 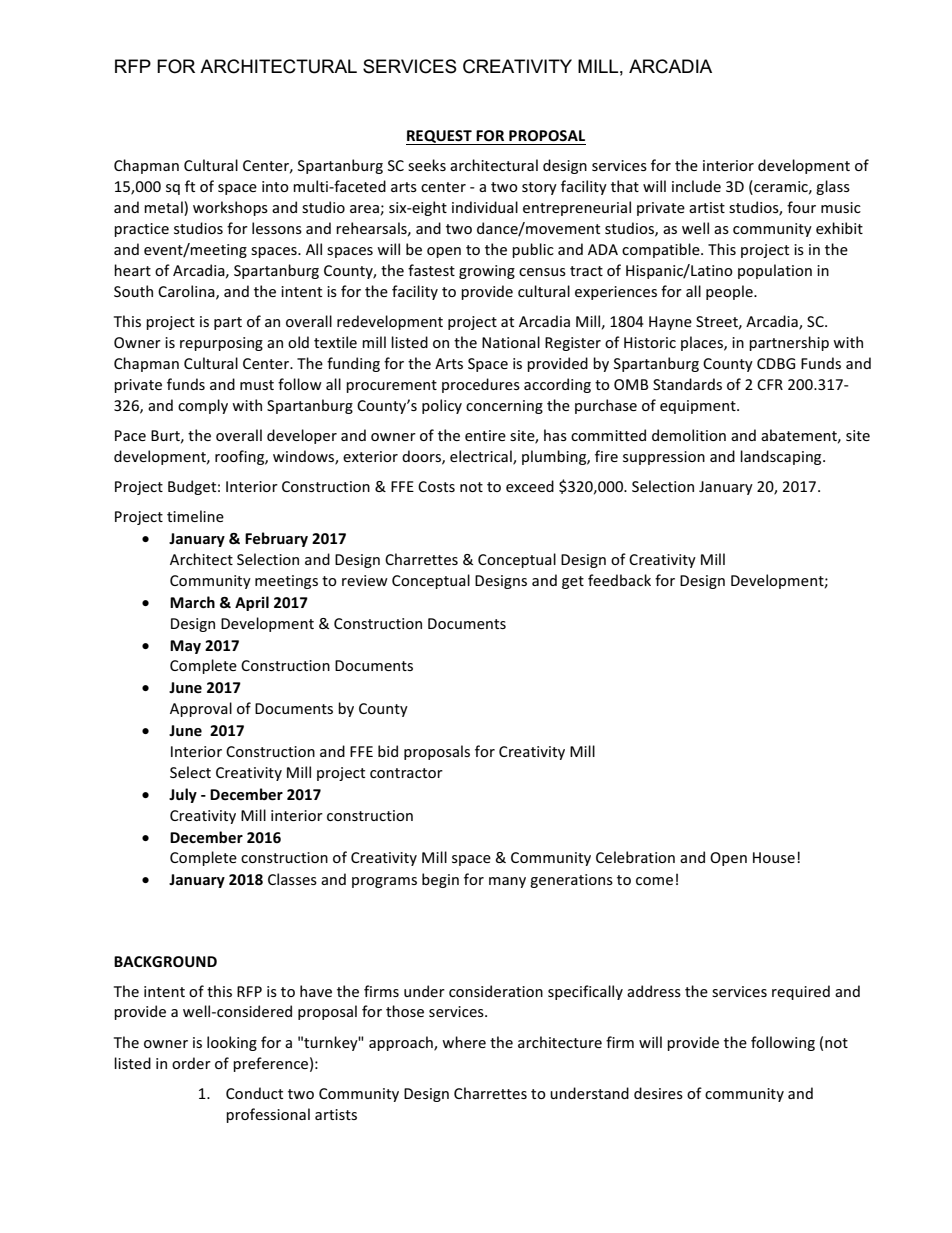 What do you see at coordinates (388, 751) in the screenshot?
I see `bid` at bounding box center [388, 751].
